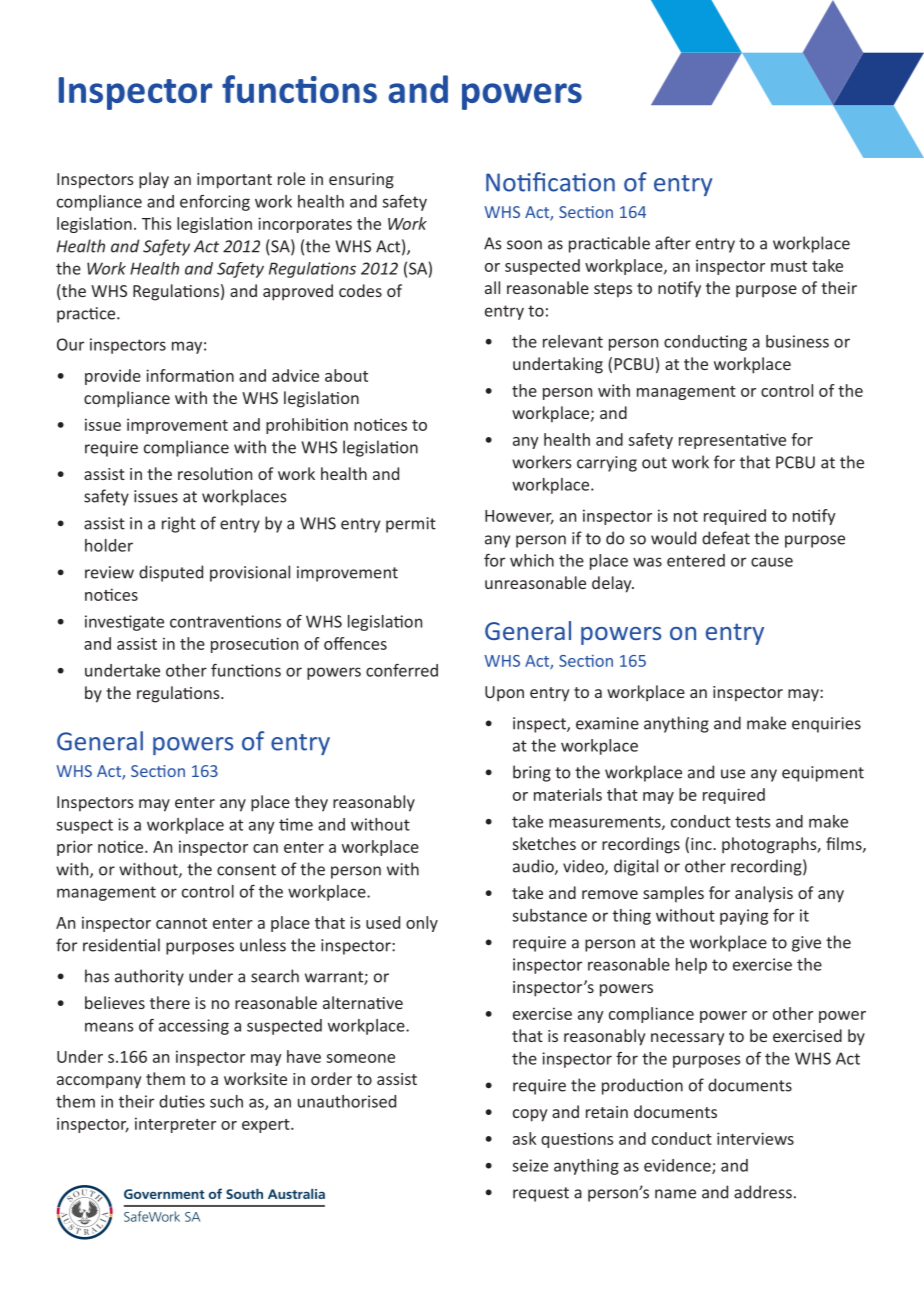  I want to click on after, so click(673, 243).
